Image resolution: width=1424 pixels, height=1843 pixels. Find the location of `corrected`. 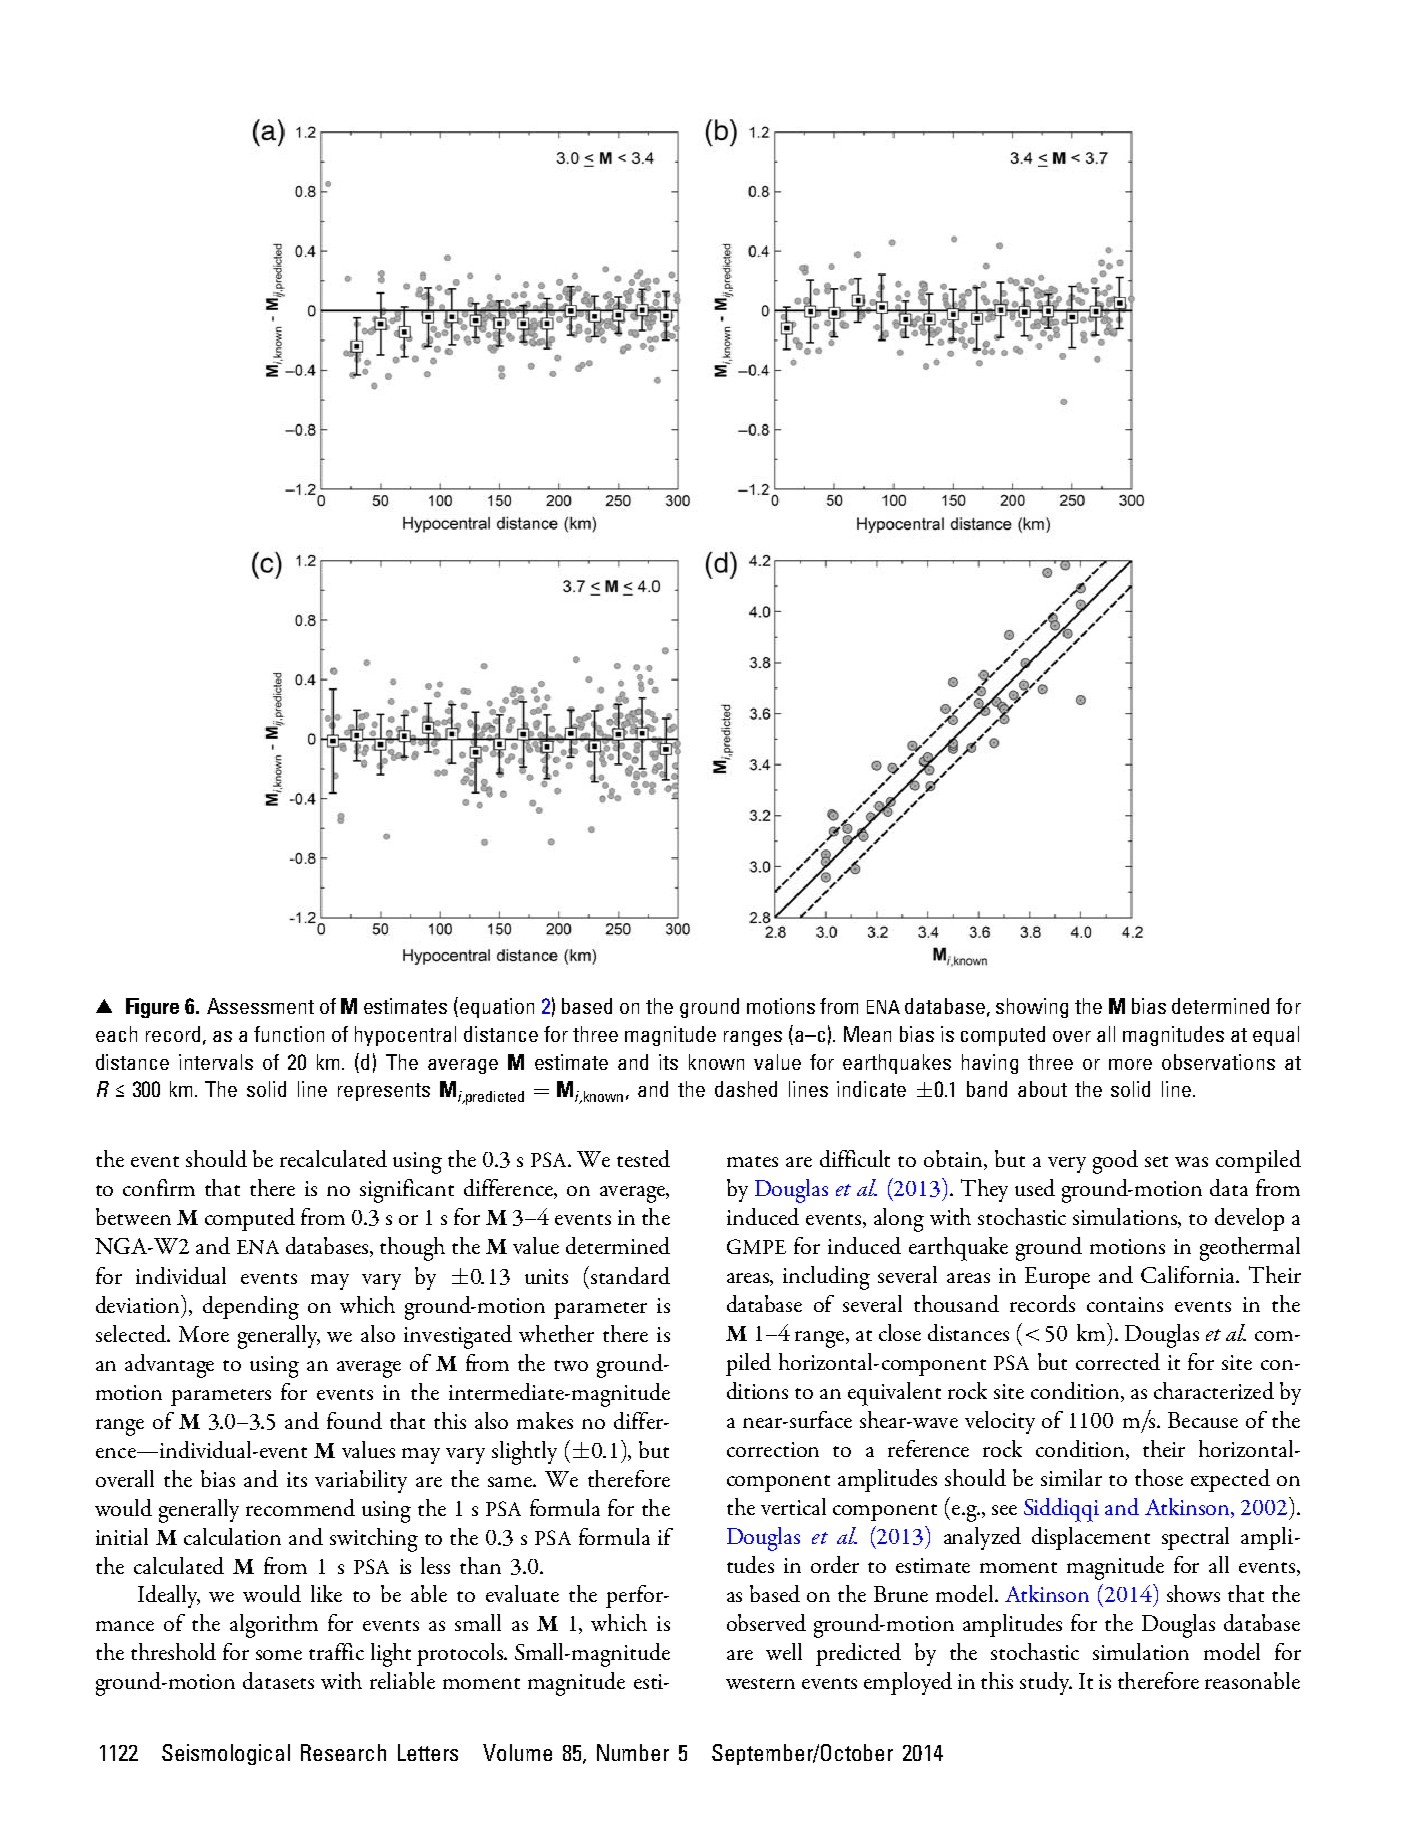

corrected is located at coordinates (1118, 1361).
